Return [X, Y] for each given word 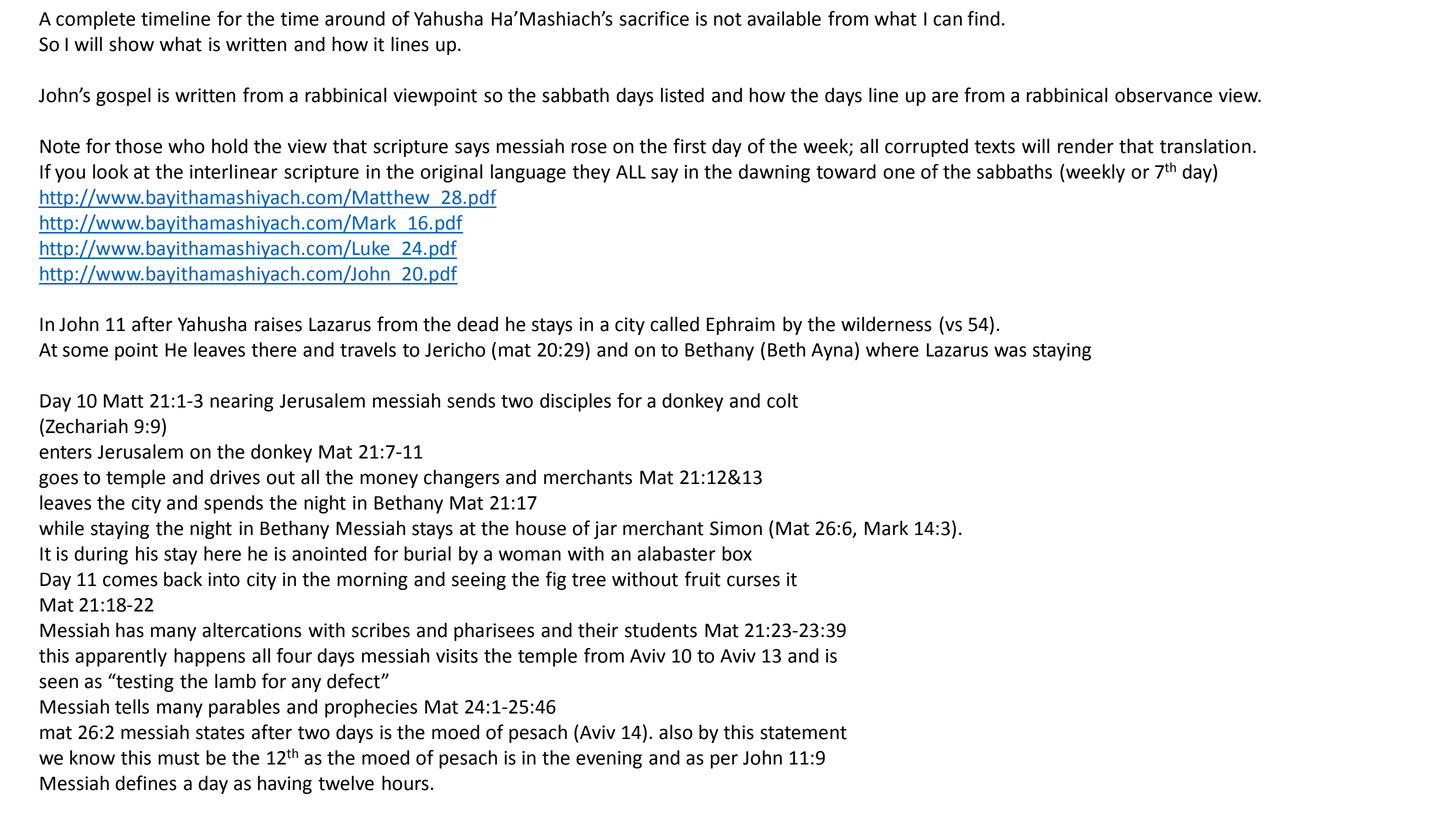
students [661, 630]
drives [235, 477]
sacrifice [654, 18]
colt [782, 400]
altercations [251, 630]
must [179, 758]
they [591, 173]
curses [753, 581]
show [131, 44]
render [1086, 146]
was [1010, 351]
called [674, 324]
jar [605, 530]
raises [278, 324]
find [983, 18]
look [110, 171]
